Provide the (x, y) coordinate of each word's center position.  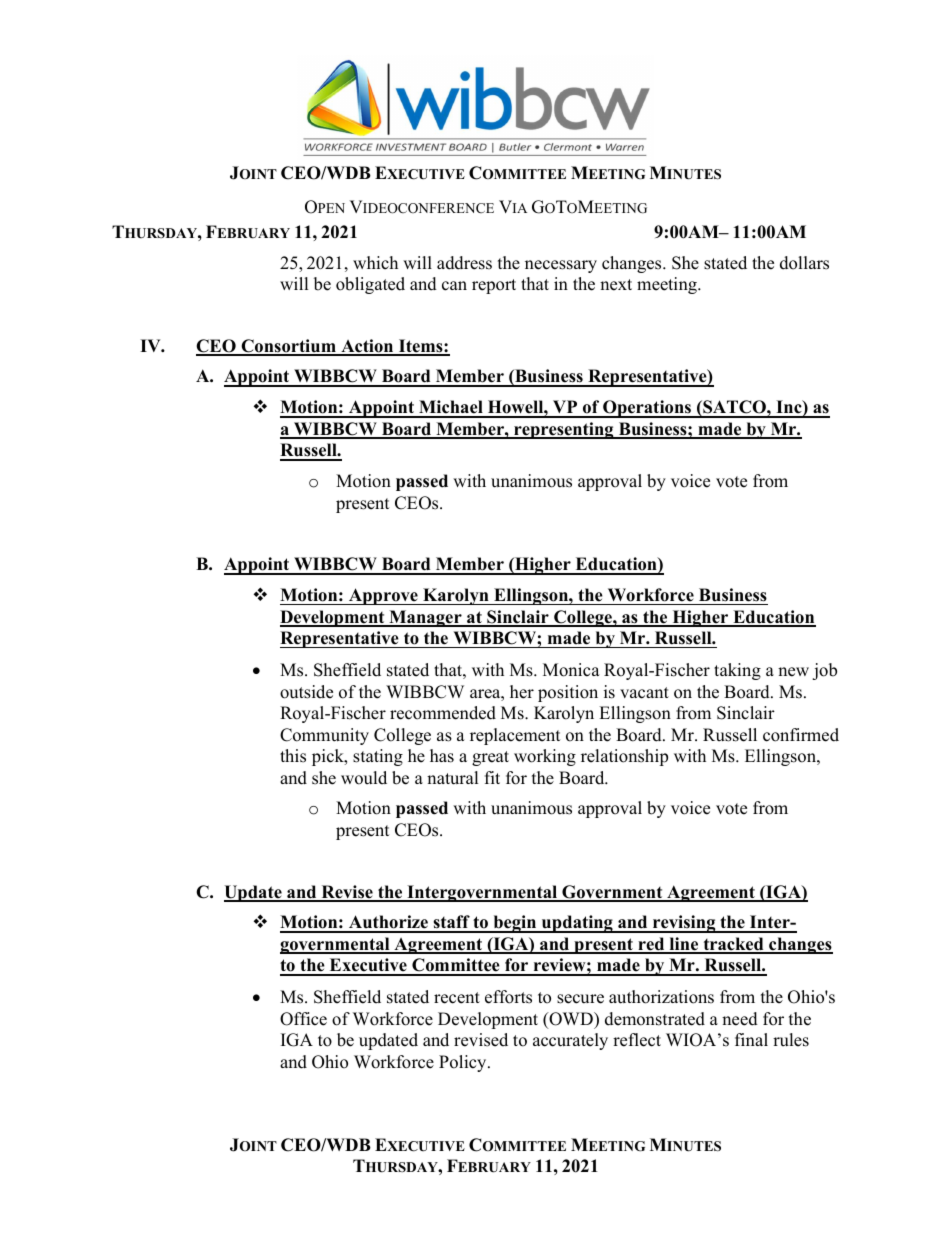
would (364, 778)
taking (737, 671)
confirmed (801, 735)
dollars (804, 263)
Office (303, 1019)
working (545, 757)
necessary (561, 266)
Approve (383, 596)
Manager (425, 618)
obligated (370, 285)
